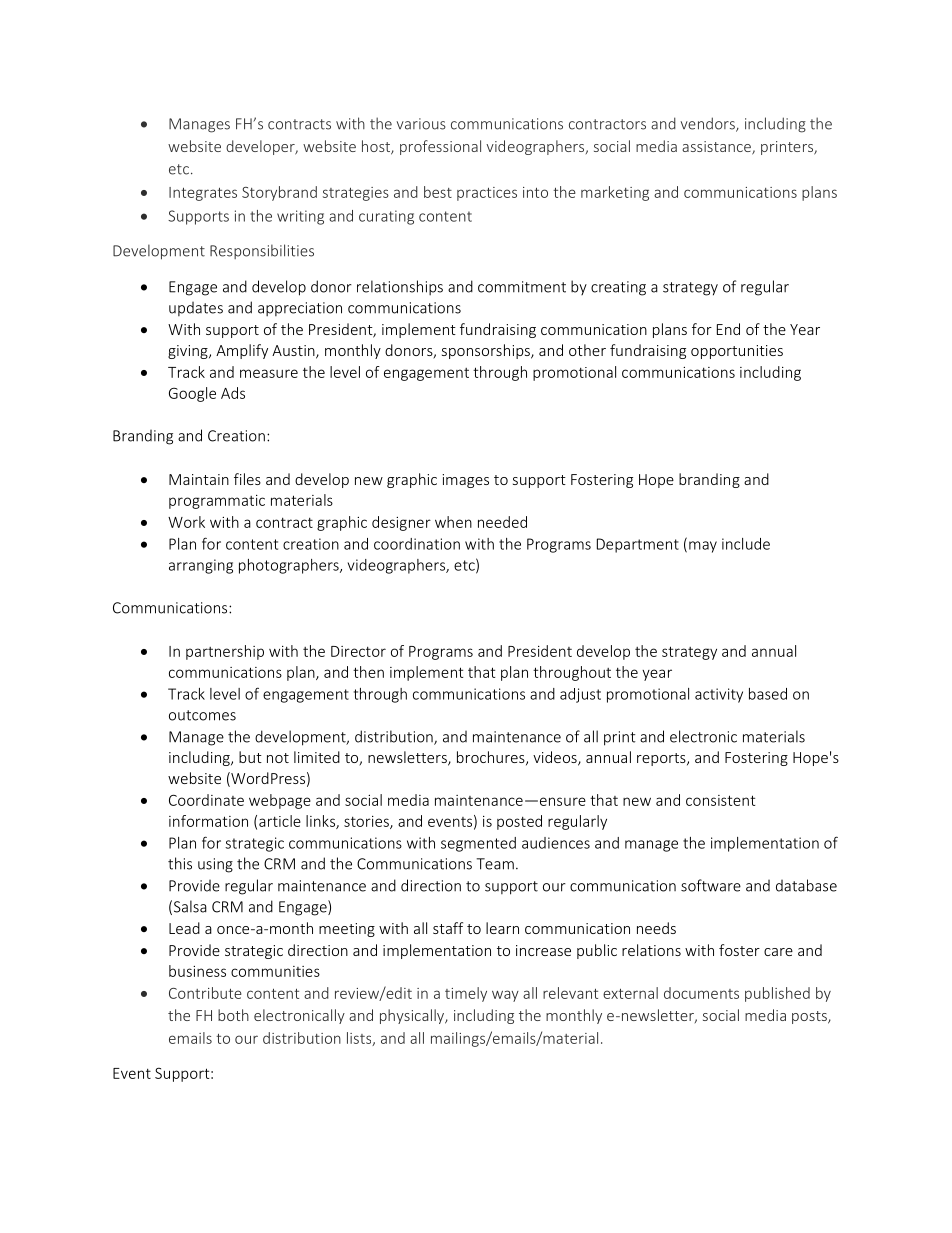 This image has height=1233, width=952. I want to click on communities, so click(275, 971).
